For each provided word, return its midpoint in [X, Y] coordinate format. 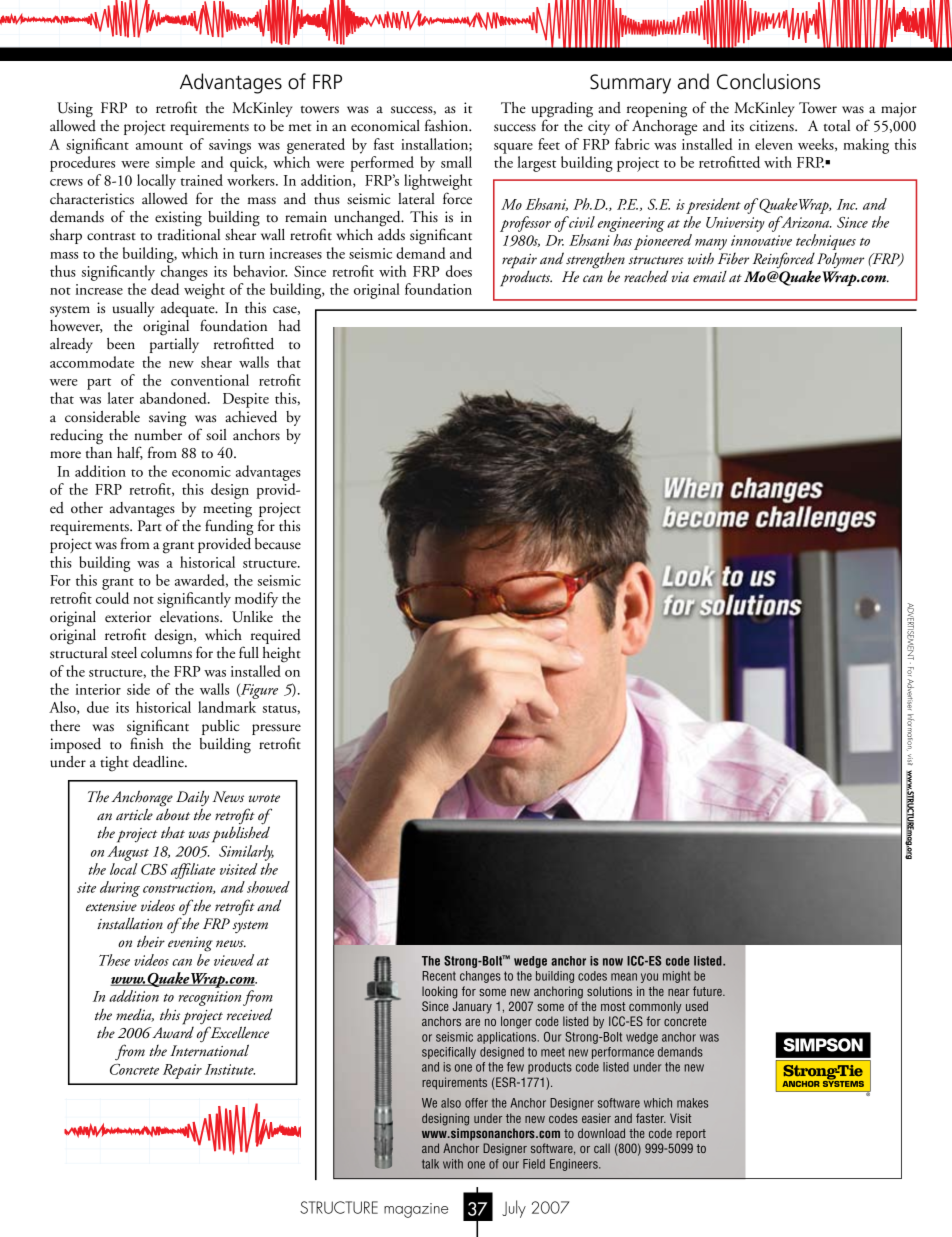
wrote [264, 798]
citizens [773, 126]
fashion [448, 125]
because [278, 544]
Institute [230, 1069]
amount [159, 146]
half [130, 453]
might [676, 977]
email [710, 276]
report [691, 1134]
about [173, 813]
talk [430, 1164]
